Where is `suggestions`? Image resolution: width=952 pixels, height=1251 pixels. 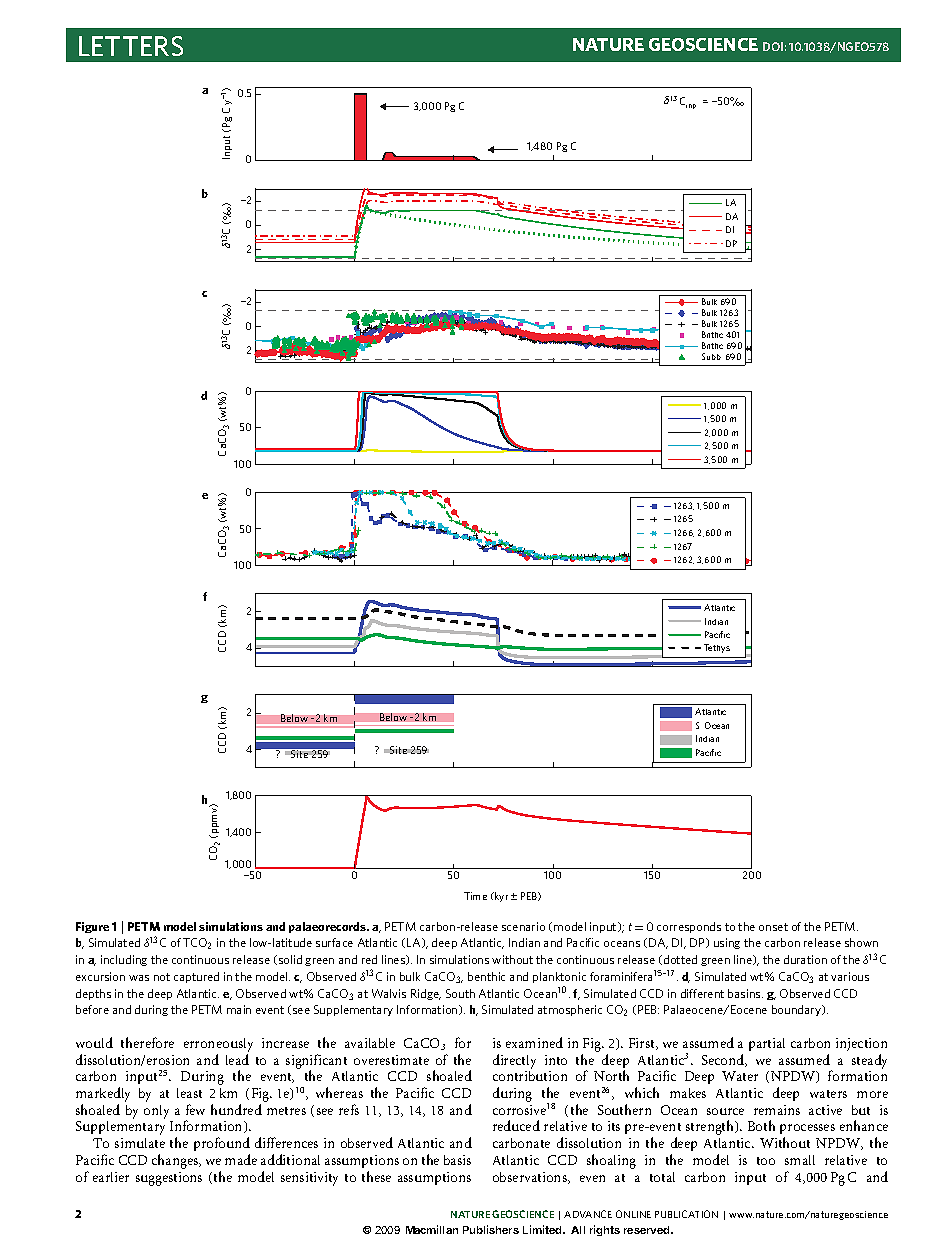 suggestions is located at coordinates (169, 1179).
